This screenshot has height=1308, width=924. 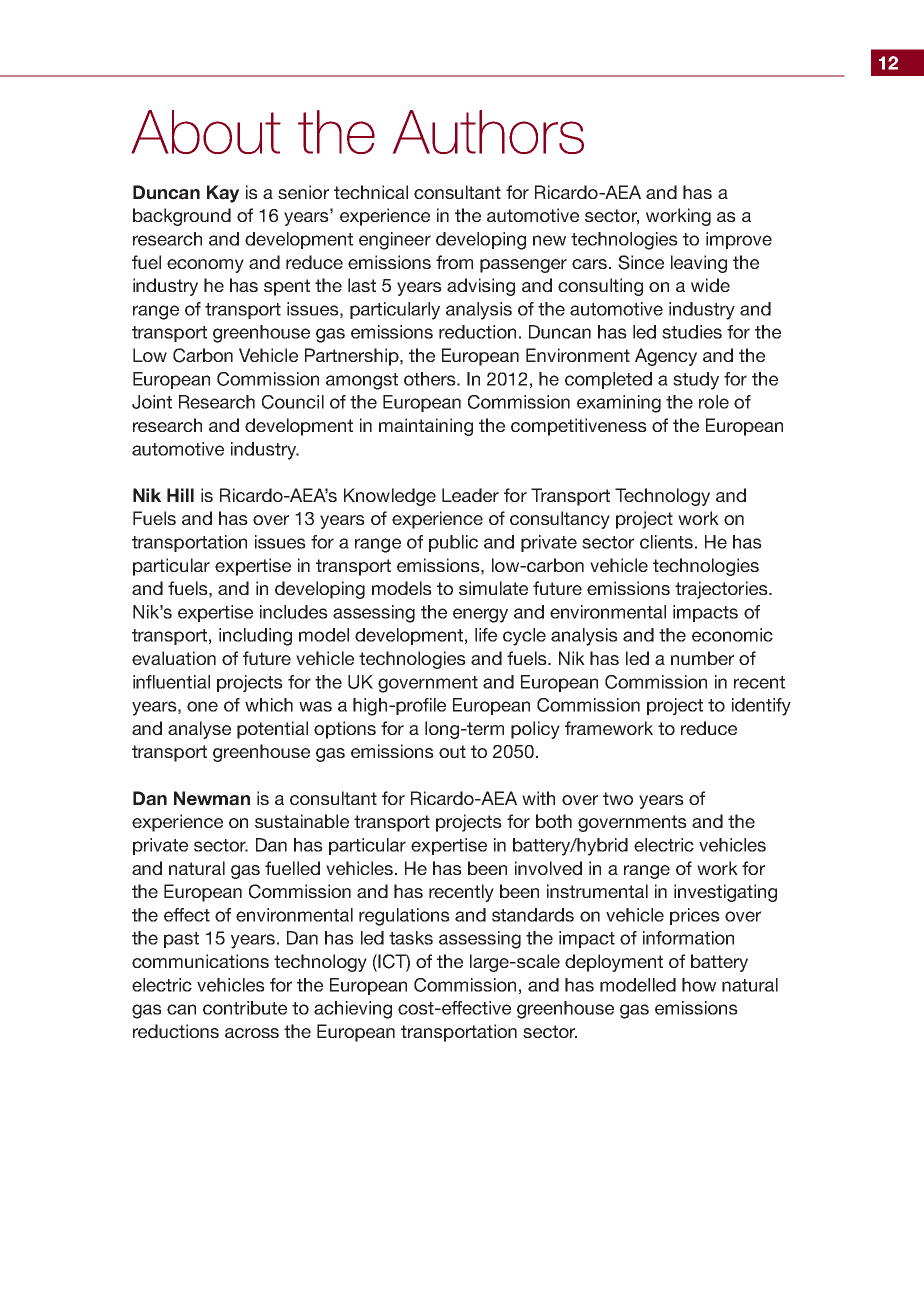 What do you see at coordinates (245, 1008) in the screenshot?
I see `contribute` at bounding box center [245, 1008].
